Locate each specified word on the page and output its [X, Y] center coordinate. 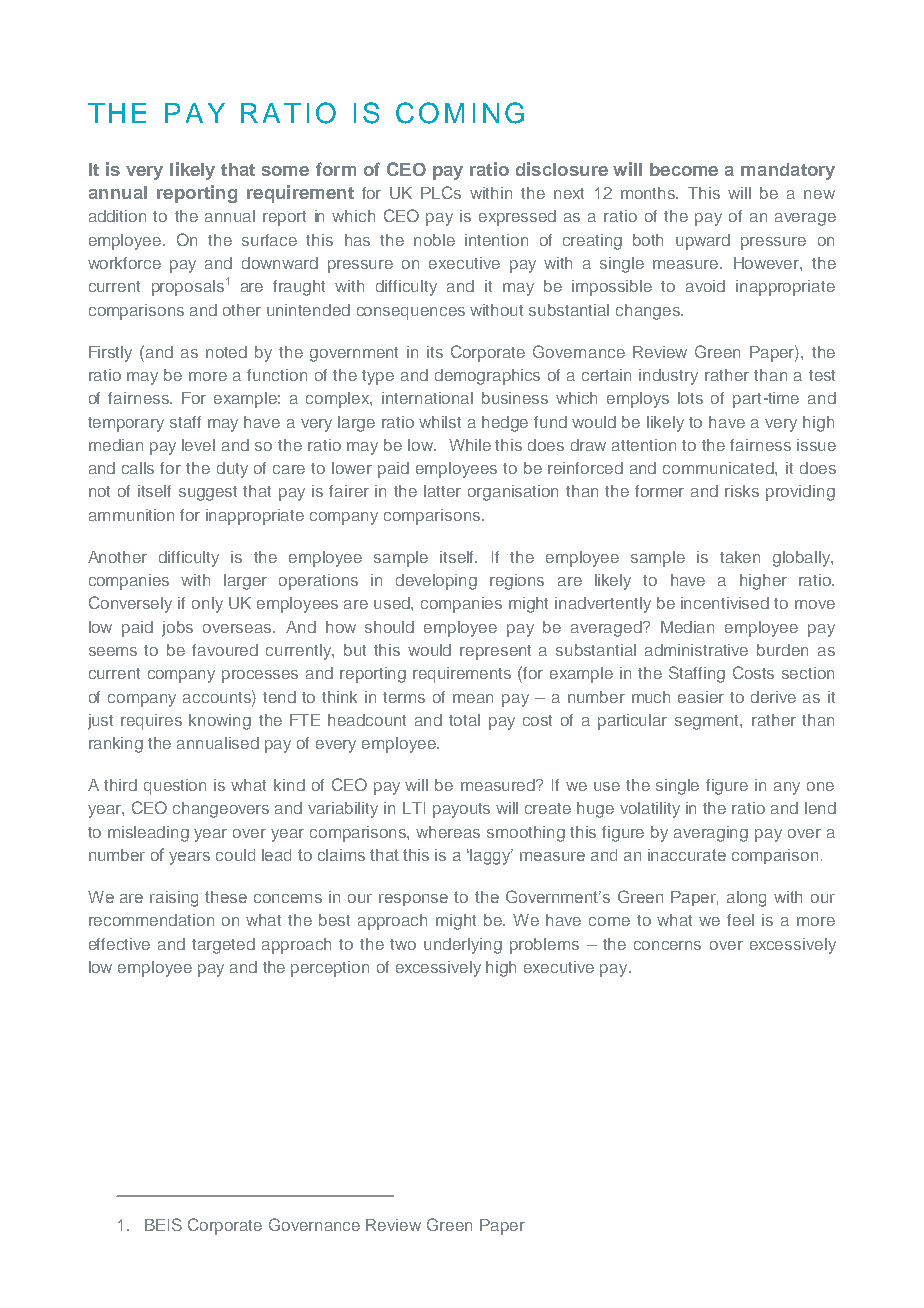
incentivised [725, 603]
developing [436, 582]
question [175, 787]
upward [703, 242]
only [207, 605]
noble [434, 240]
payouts [461, 810]
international [427, 398]
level [198, 445]
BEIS [163, 1224]
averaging [711, 834]
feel [740, 920]
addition [117, 216]
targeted [223, 946]
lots [690, 398]
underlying [463, 946]
